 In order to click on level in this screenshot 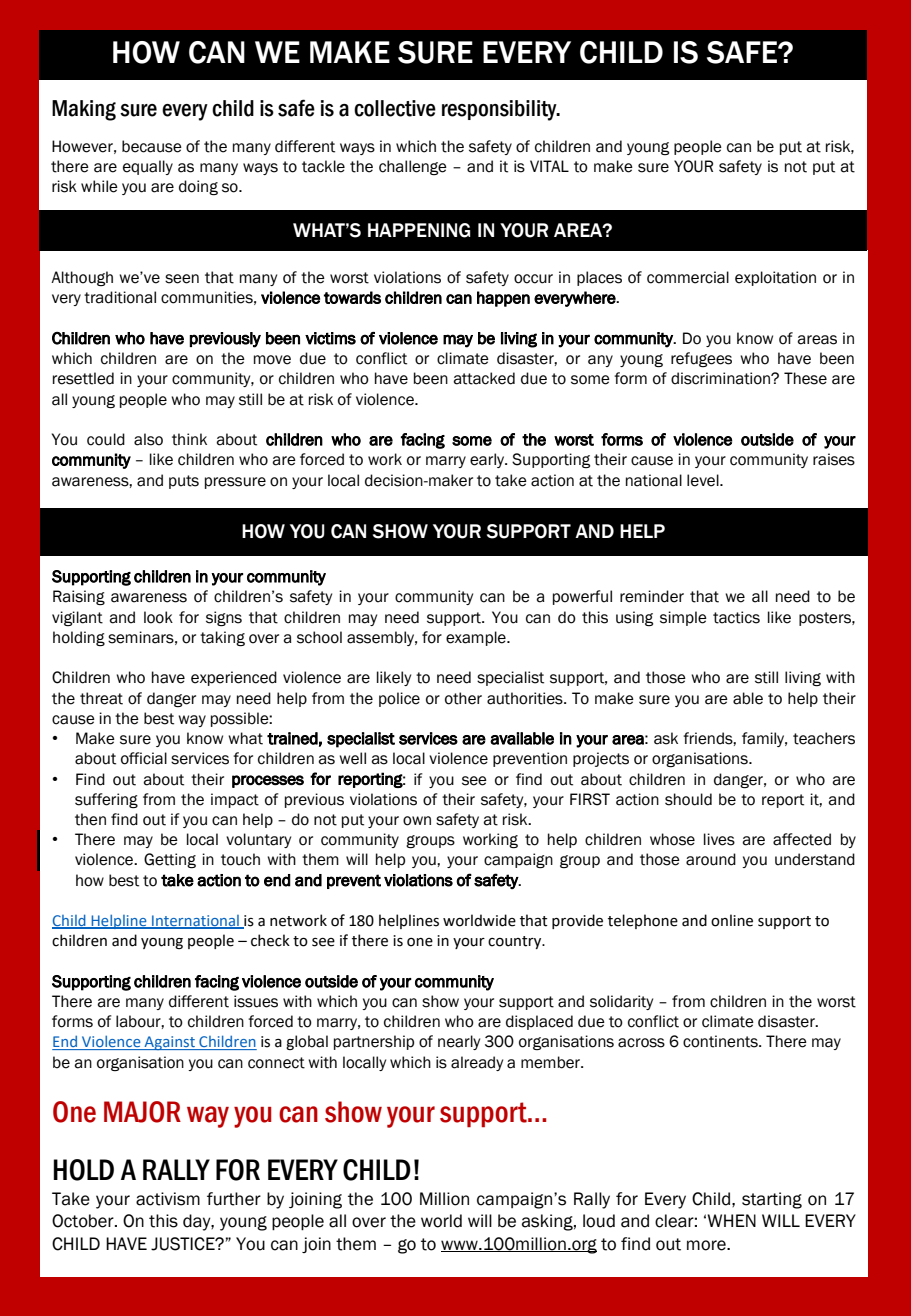, I will do `click(704, 480)`.
